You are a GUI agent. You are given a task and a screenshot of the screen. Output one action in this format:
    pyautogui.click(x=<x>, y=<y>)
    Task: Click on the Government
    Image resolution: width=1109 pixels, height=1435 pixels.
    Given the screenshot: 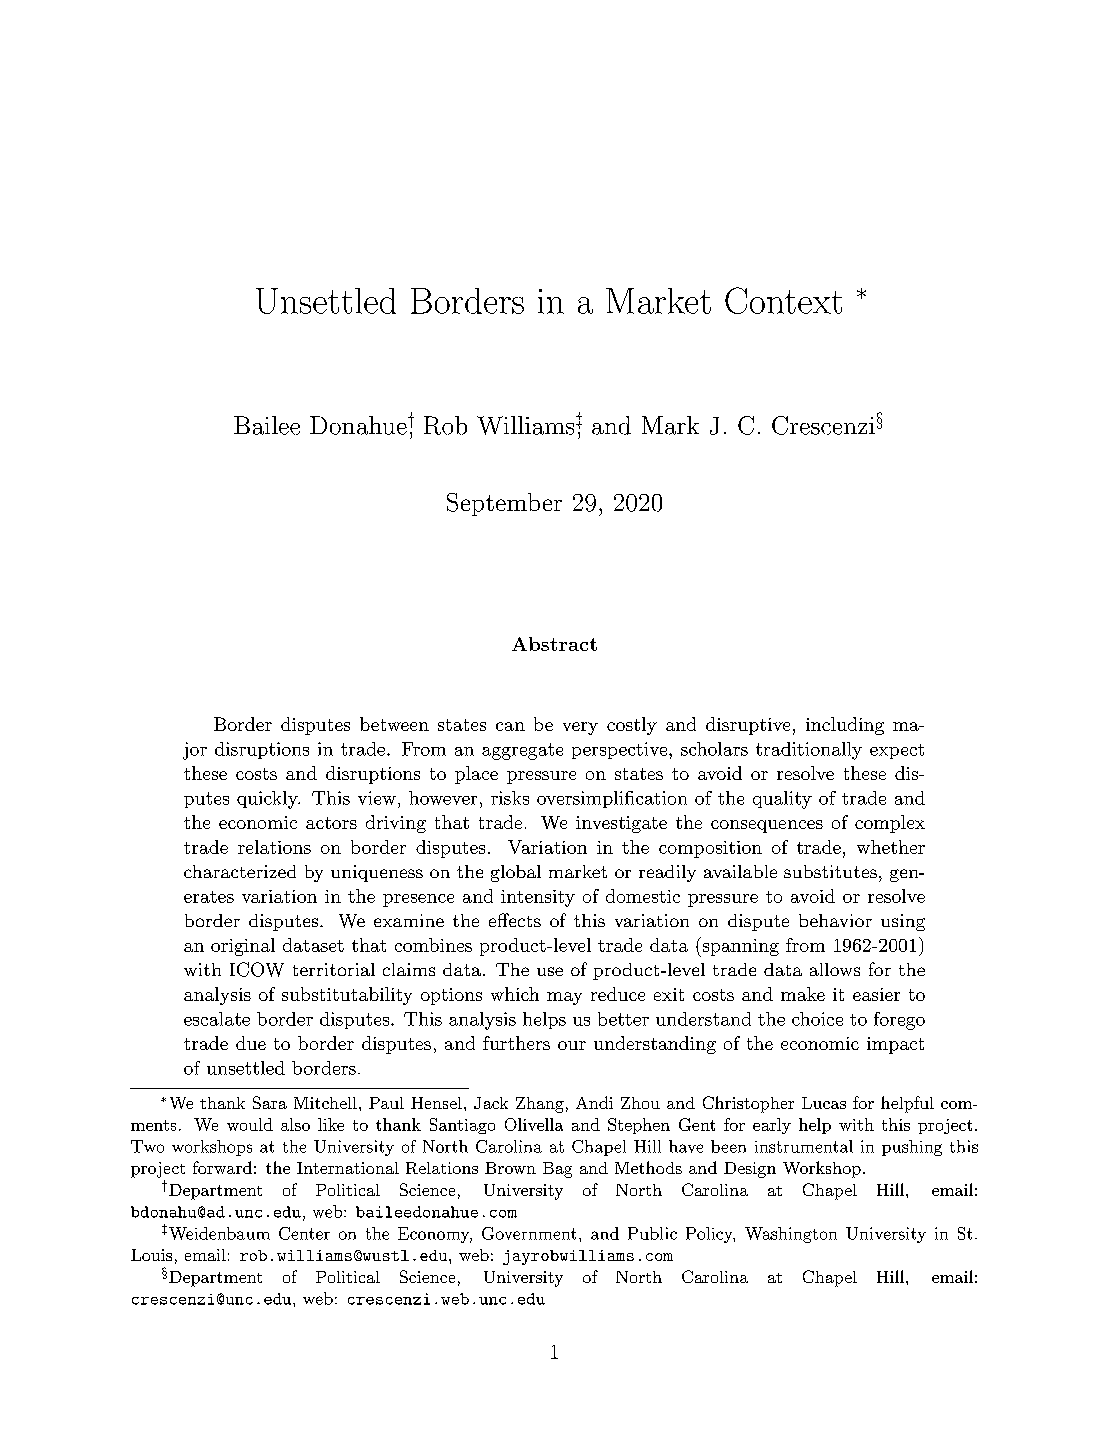 What is the action you would take?
    pyautogui.click(x=529, y=1233)
